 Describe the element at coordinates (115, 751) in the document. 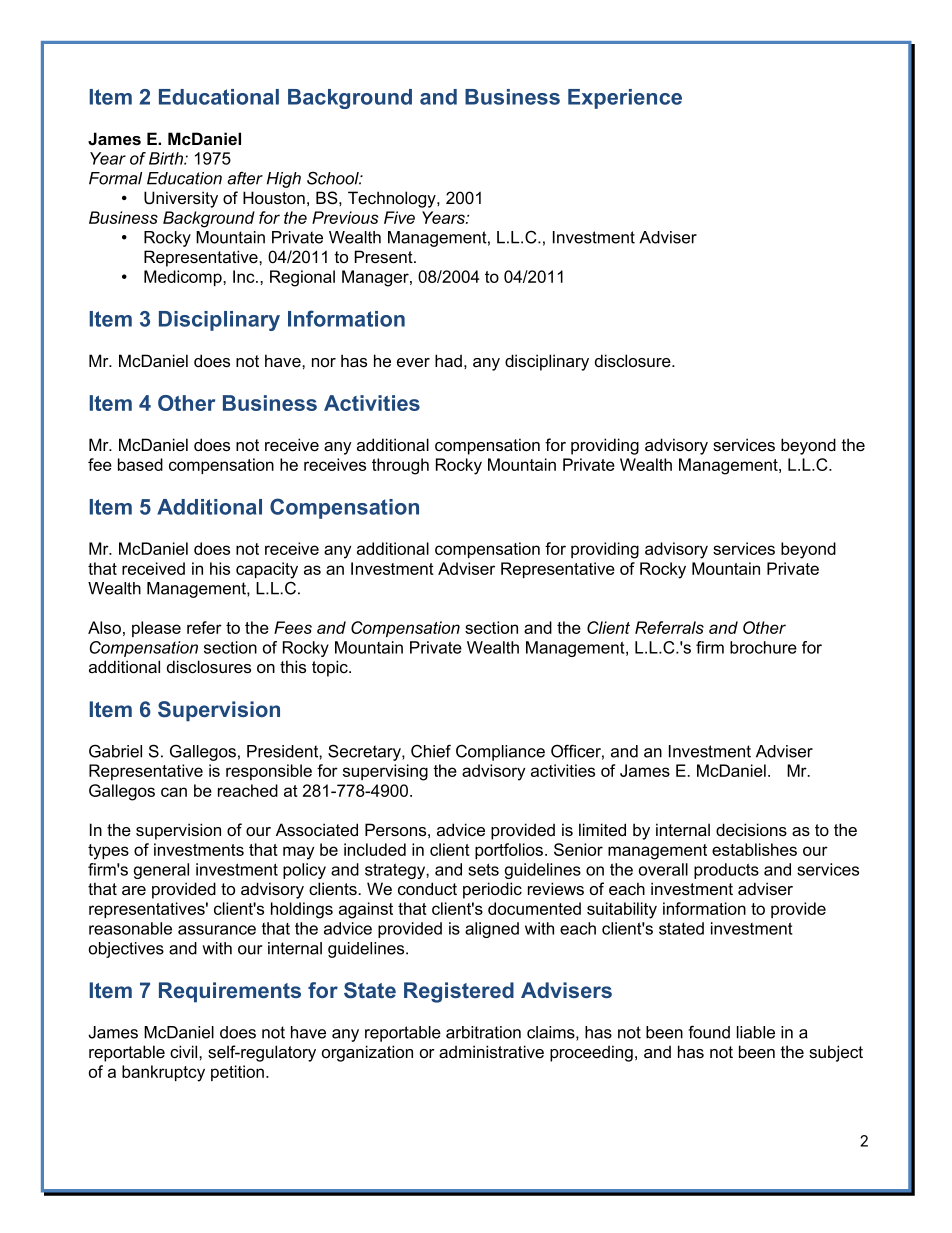

I see `Gabriel` at that location.
